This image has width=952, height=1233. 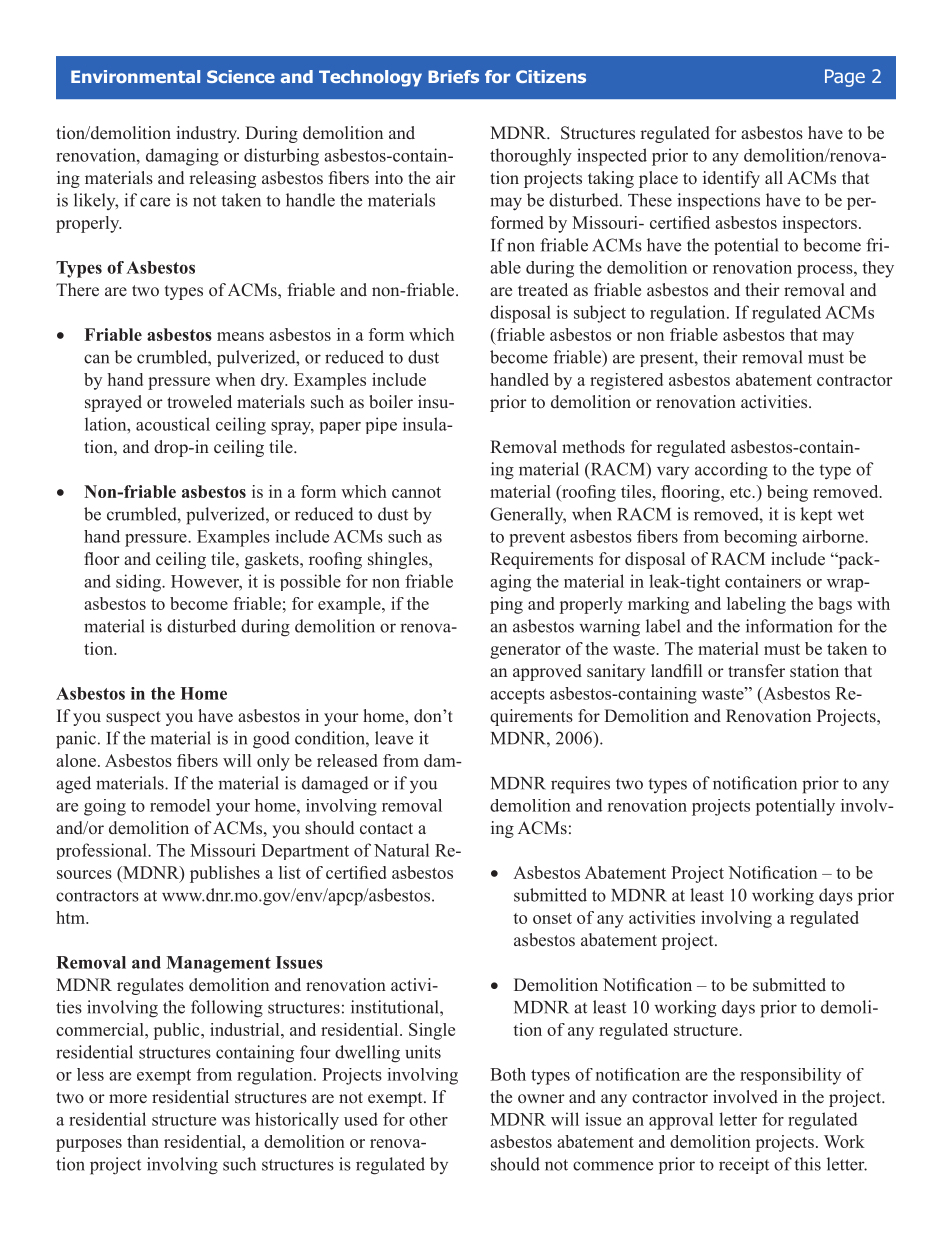 I want to click on generator, so click(x=525, y=651).
